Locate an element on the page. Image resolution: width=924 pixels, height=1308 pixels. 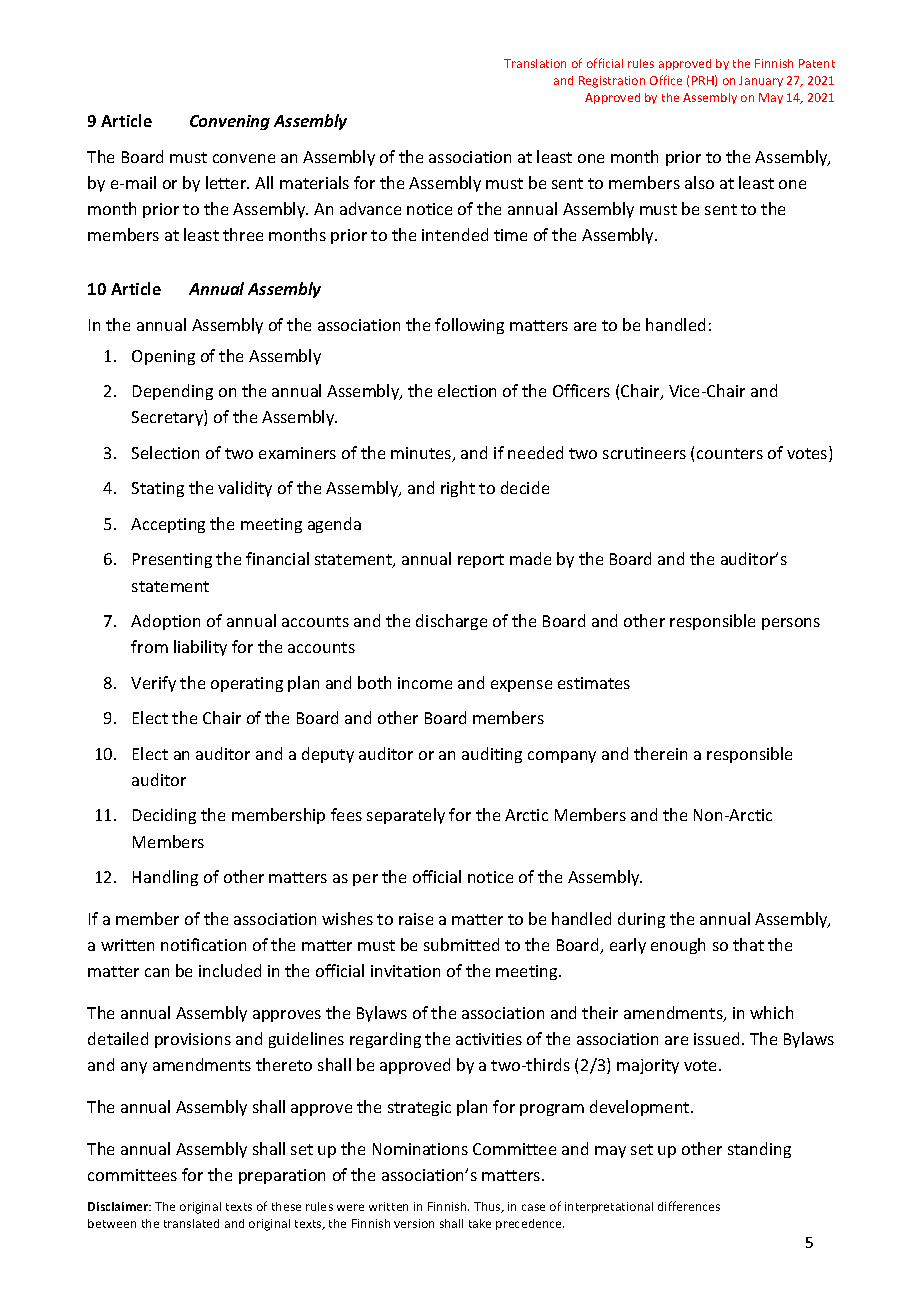
Stating is located at coordinates (158, 489).
